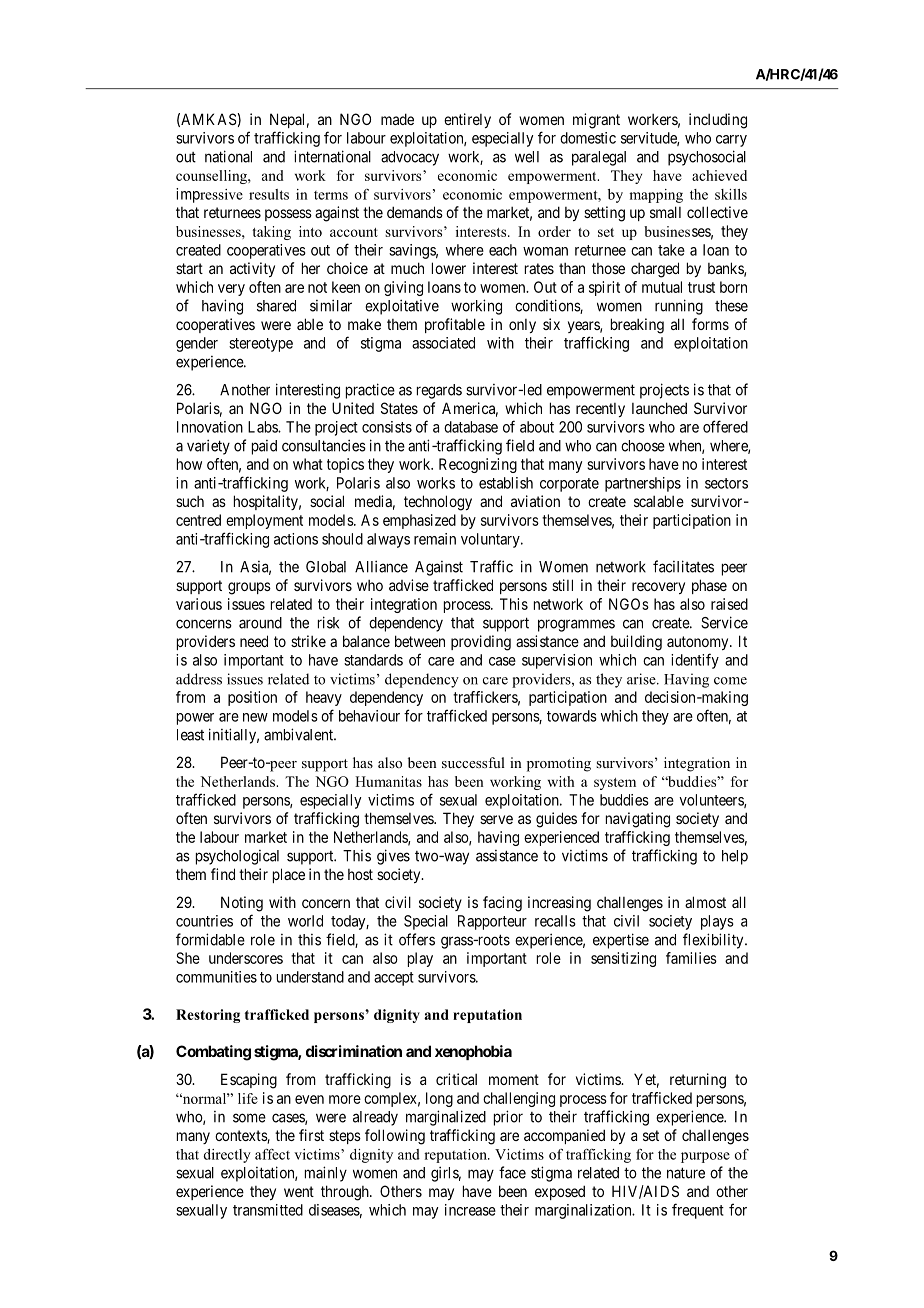 This image has height=1308, width=924. What do you see at coordinates (473, 762) in the image?
I see `successful` at bounding box center [473, 762].
